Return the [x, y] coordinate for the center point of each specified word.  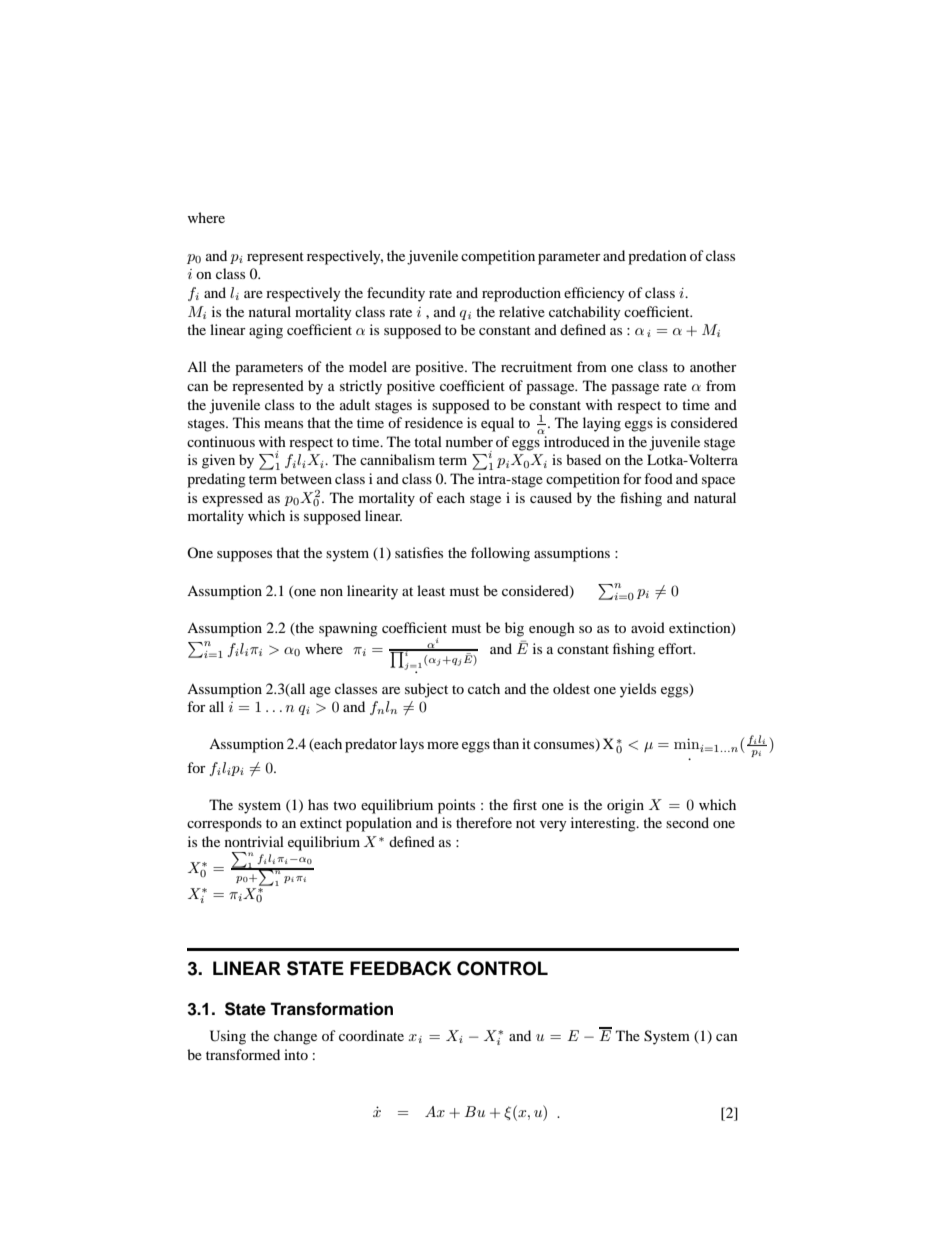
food [658, 478]
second [687, 822]
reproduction [521, 294]
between [306, 478]
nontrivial [254, 841]
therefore [484, 822]
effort [676, 648]
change [295, 1037]
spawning [348, 629]
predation [657, 257]
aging [266, 331]
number [469, 441]
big [514, 629]
